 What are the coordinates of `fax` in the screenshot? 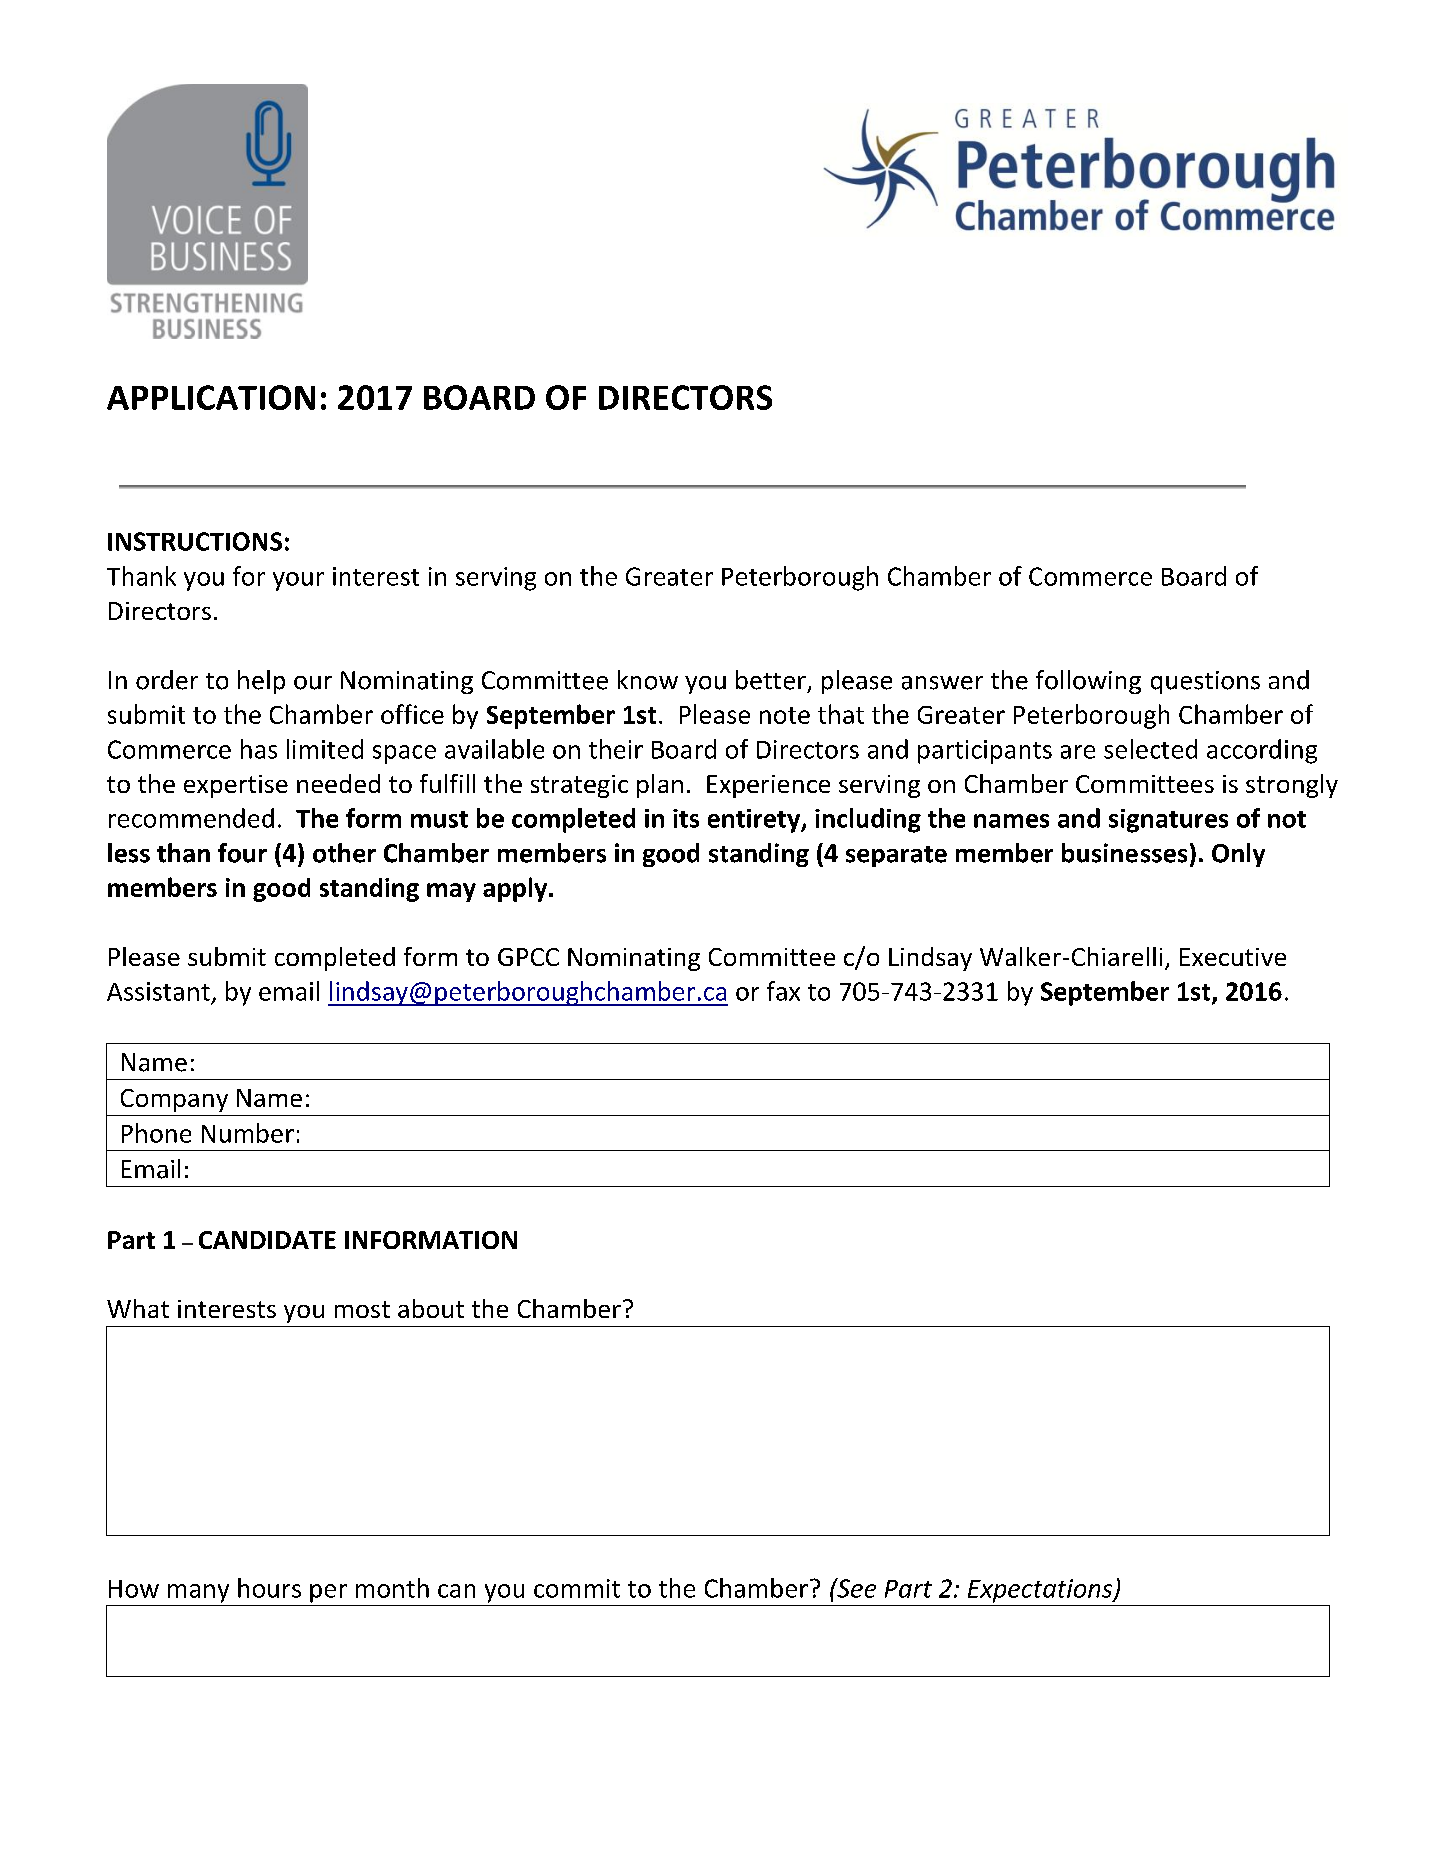 It's located at (783, 991).
